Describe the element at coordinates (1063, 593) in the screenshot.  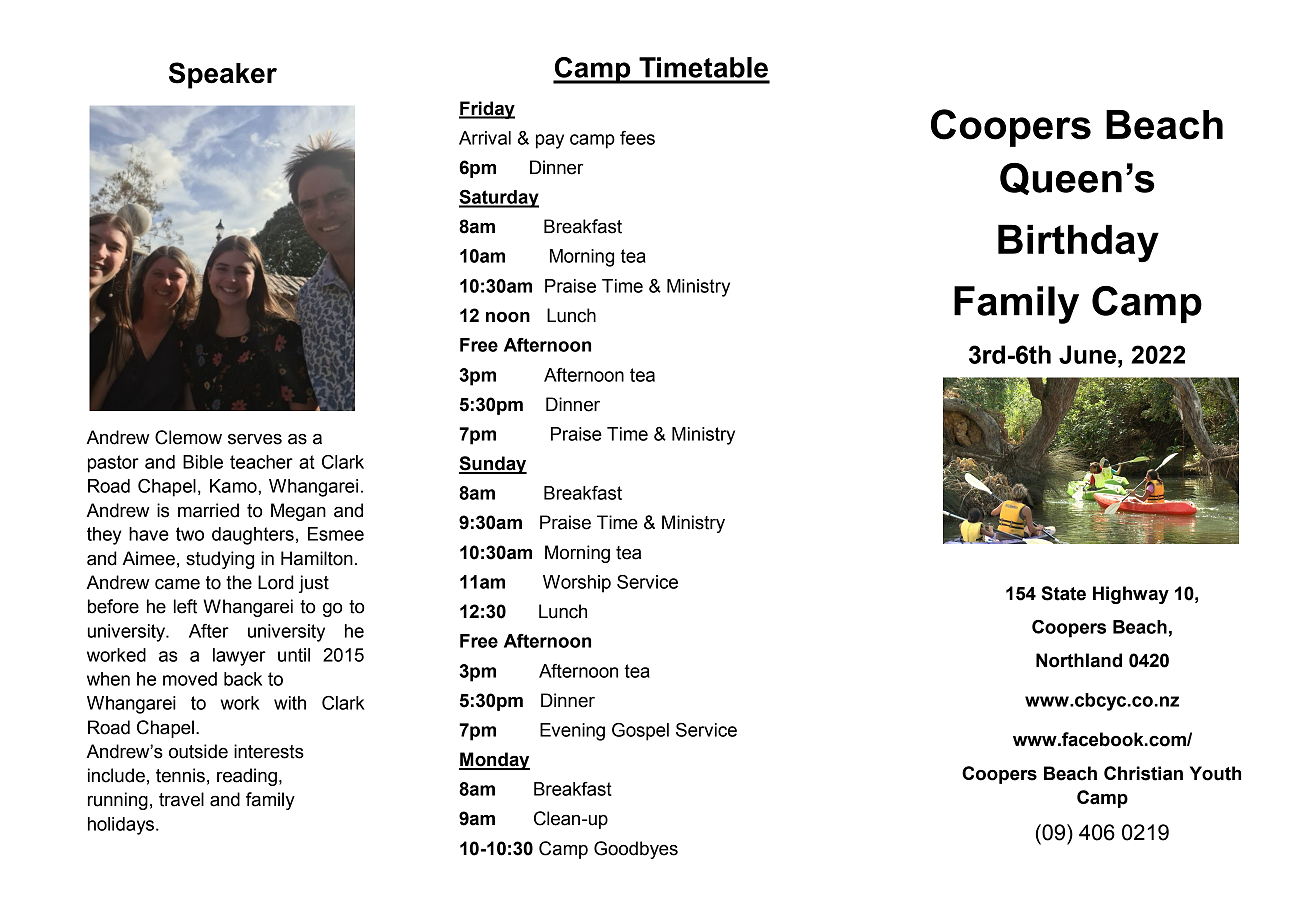
I see `State` at that location.
